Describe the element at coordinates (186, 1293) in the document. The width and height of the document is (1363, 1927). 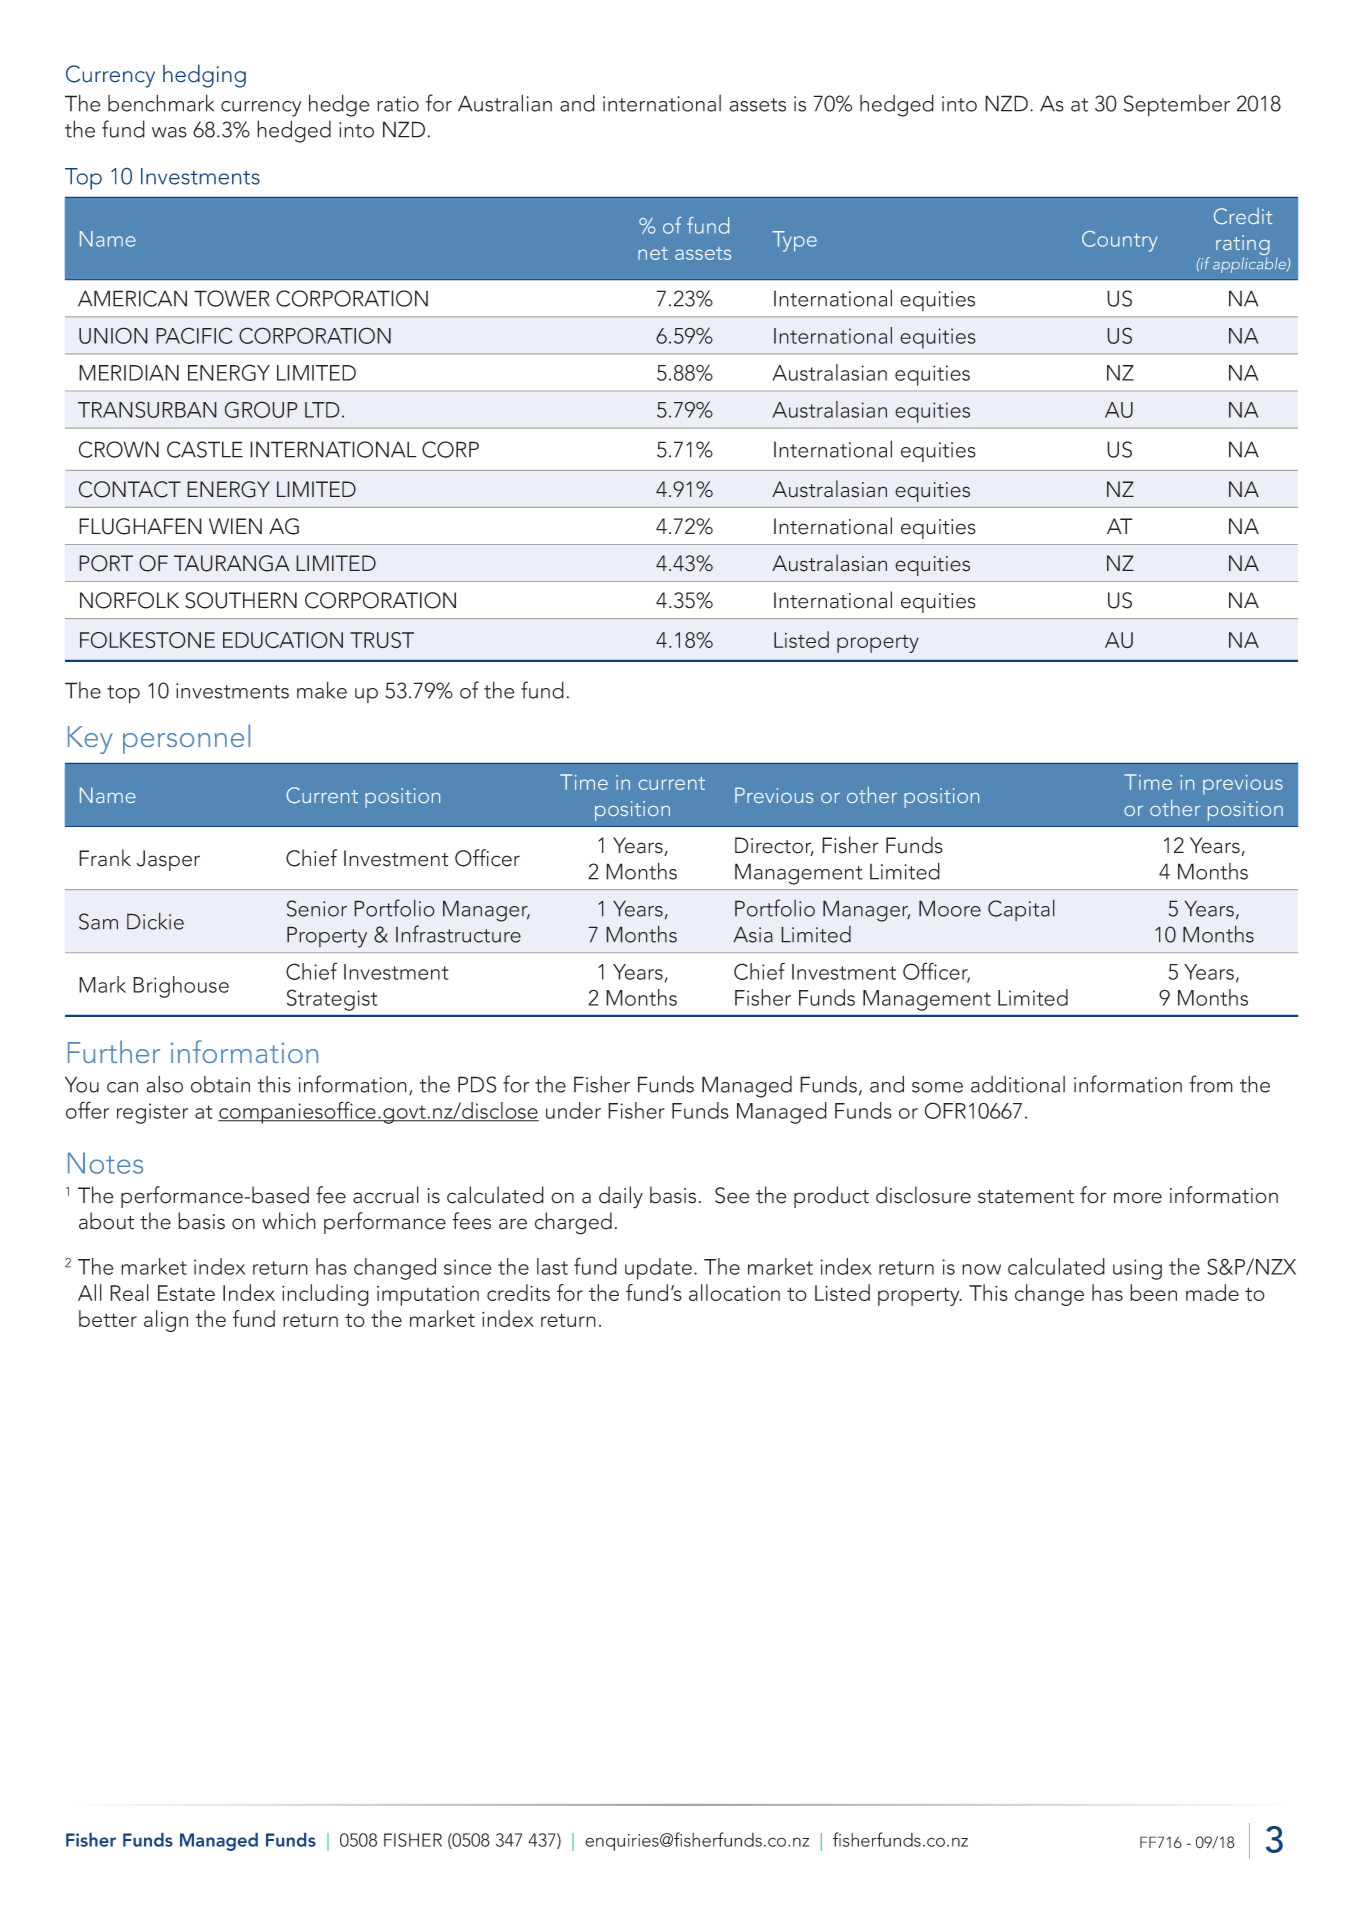
I see `Estate` at that location.
